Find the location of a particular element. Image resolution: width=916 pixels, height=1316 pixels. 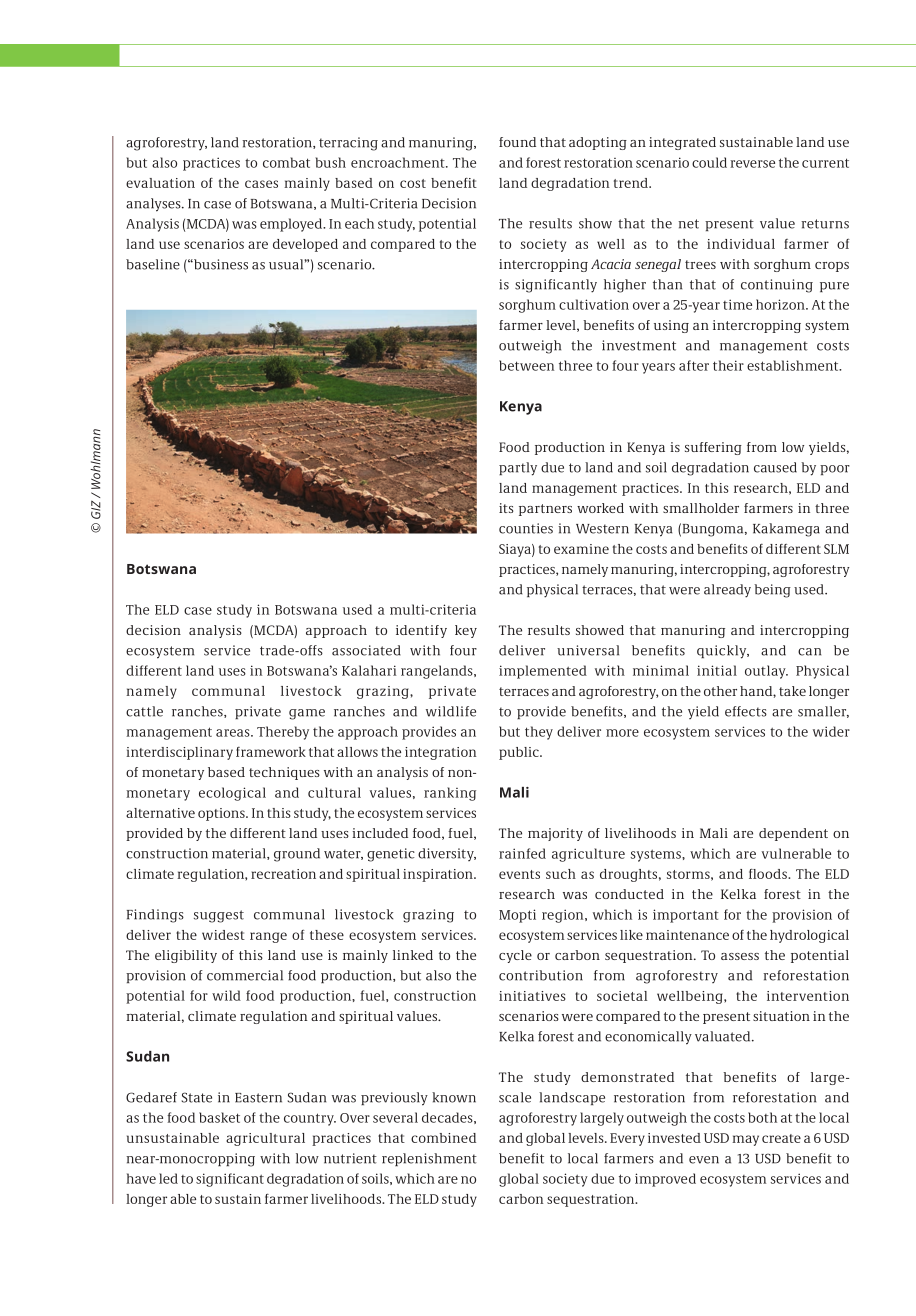

effects is located at coordinates (746, 711).
